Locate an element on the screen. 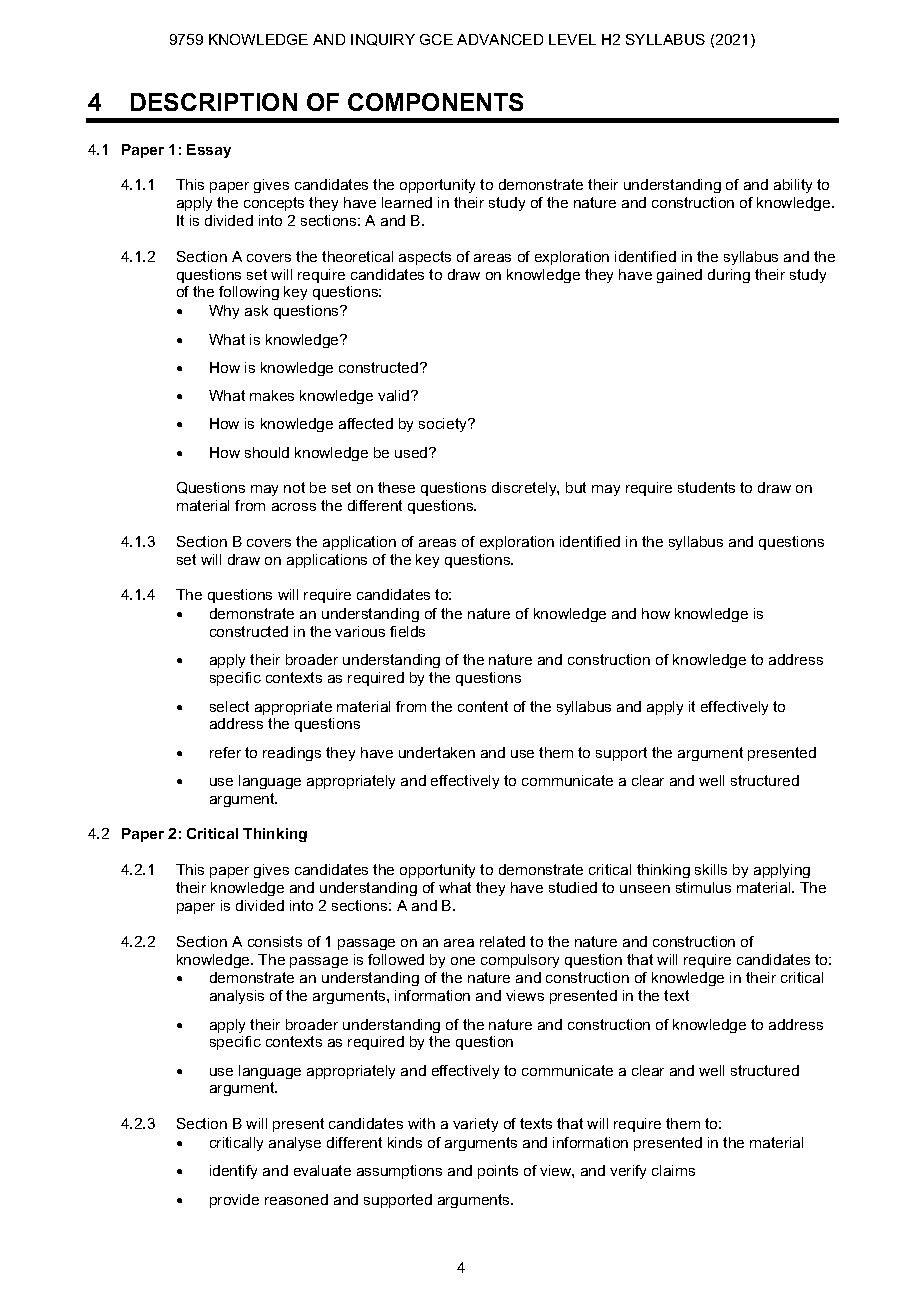 Image resolution: width=924 pixels, height=1308 pixels. readings is located at coordinates (292, 754).
